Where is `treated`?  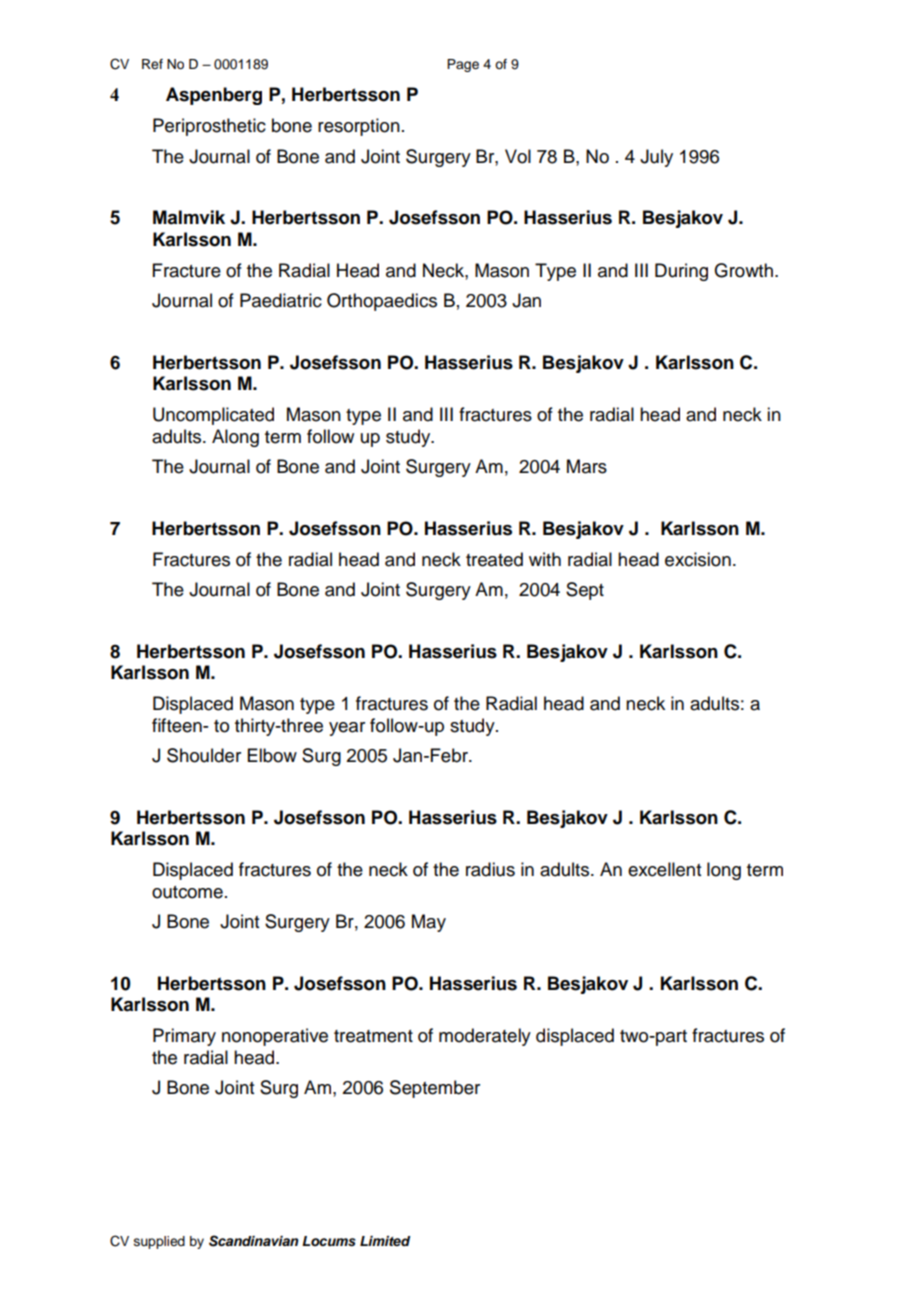
treated is located at coordinates (494, 559).
